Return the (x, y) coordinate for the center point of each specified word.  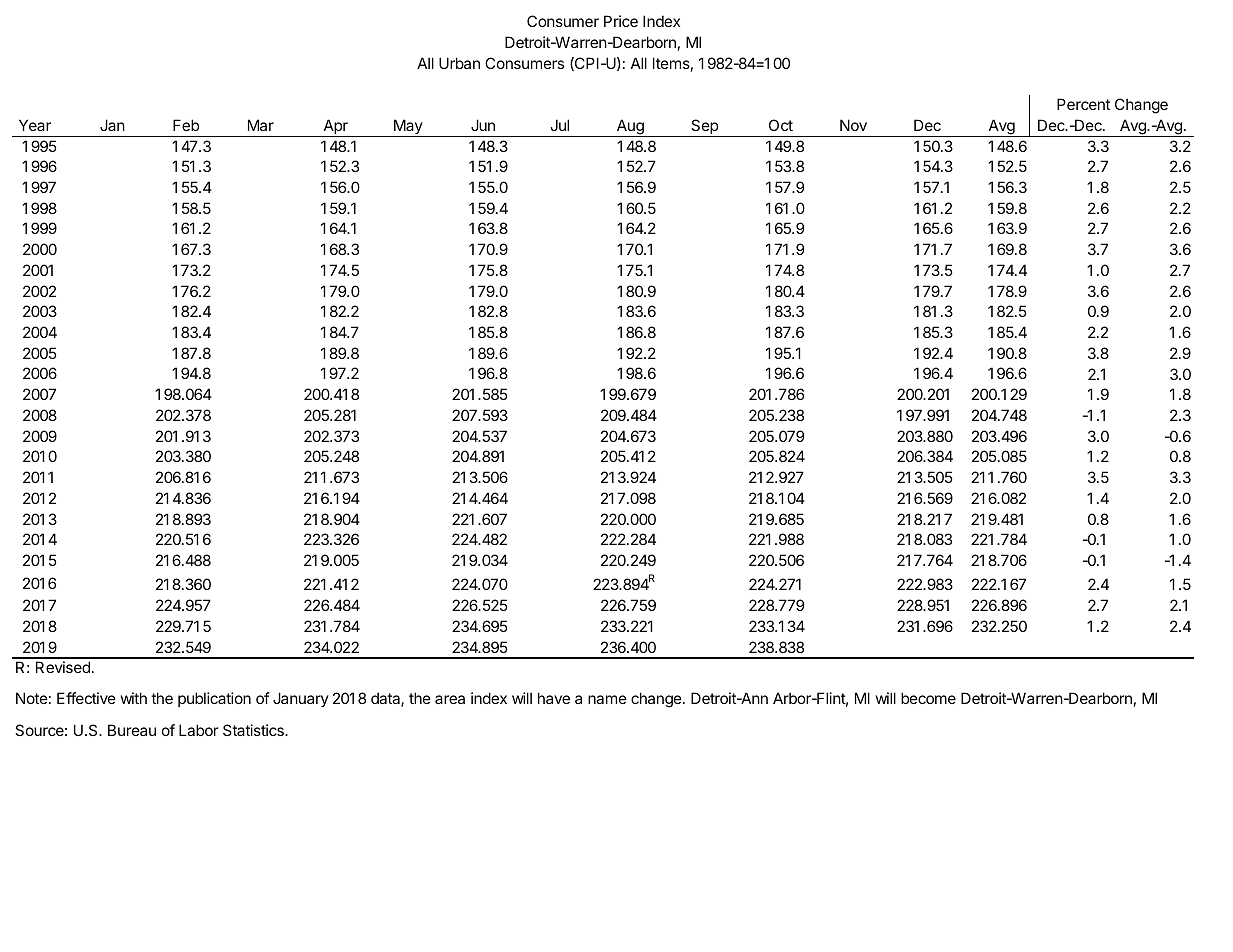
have (554, 698)
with (134, 698)
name (607, 699)
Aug (630, 128)
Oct (781, 125)
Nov (853, 125)
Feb (186, 125)
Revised (63, 667)
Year (35, 125)
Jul (560, 125)
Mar (261, 125)
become (928, 698)
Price (621, 21)
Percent (1083, 104)
